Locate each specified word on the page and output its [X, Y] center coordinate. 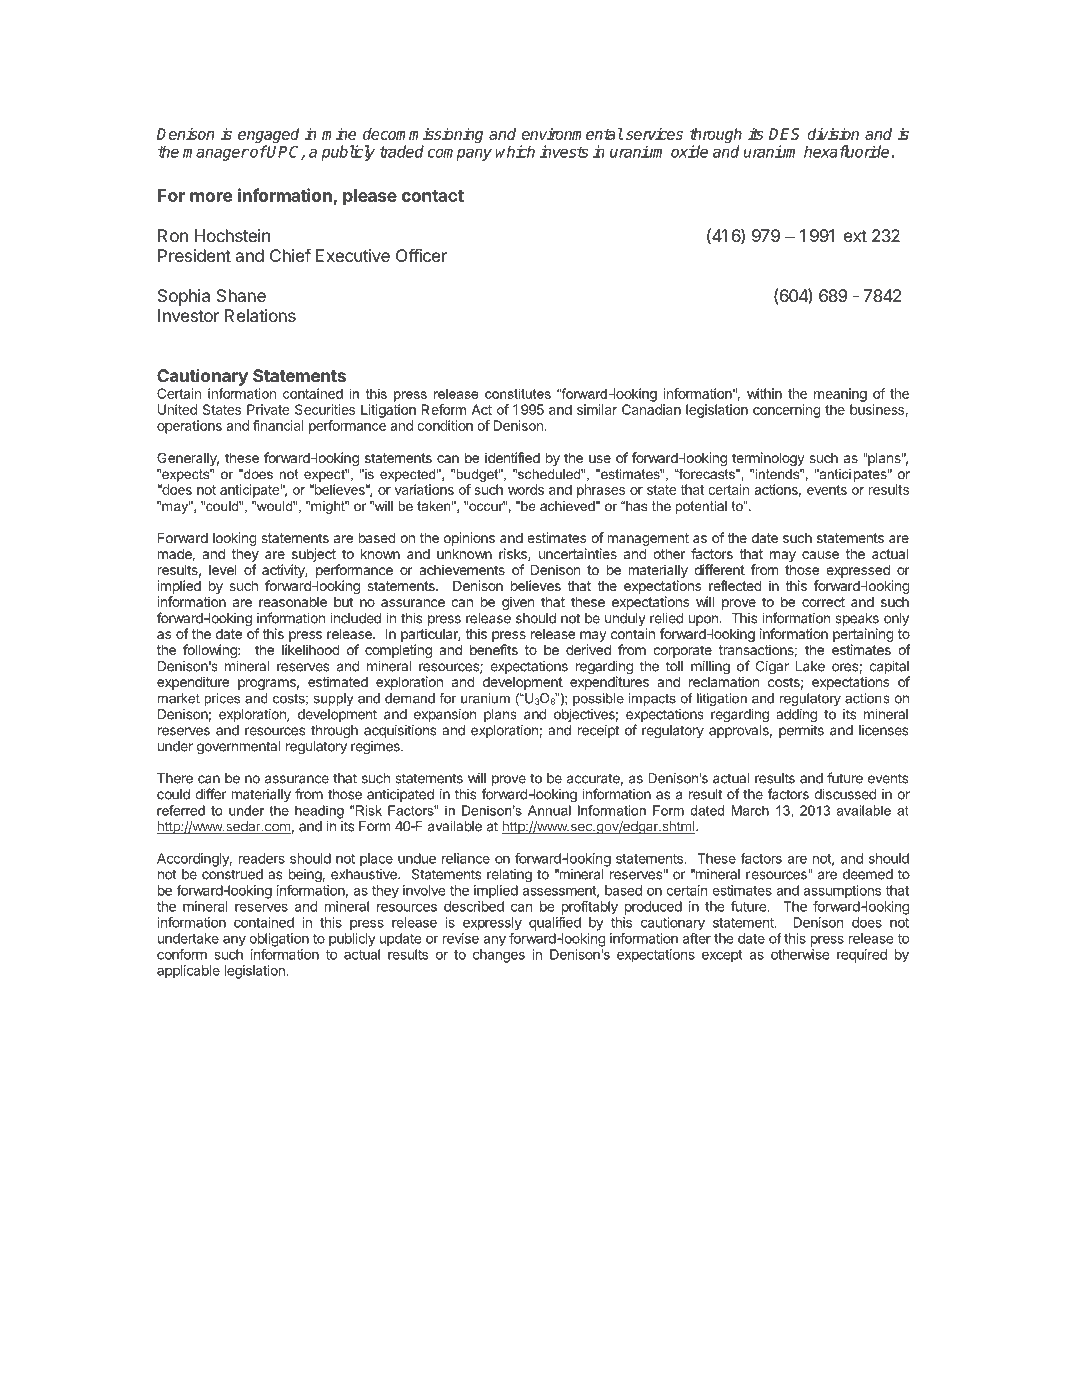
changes [499, 956]
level [222, 570]
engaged [269, 137]
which [515, 151]
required [862, 956]
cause [820, 555]
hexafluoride [846, 151]
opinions [469, 539]
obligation [279, 940]
